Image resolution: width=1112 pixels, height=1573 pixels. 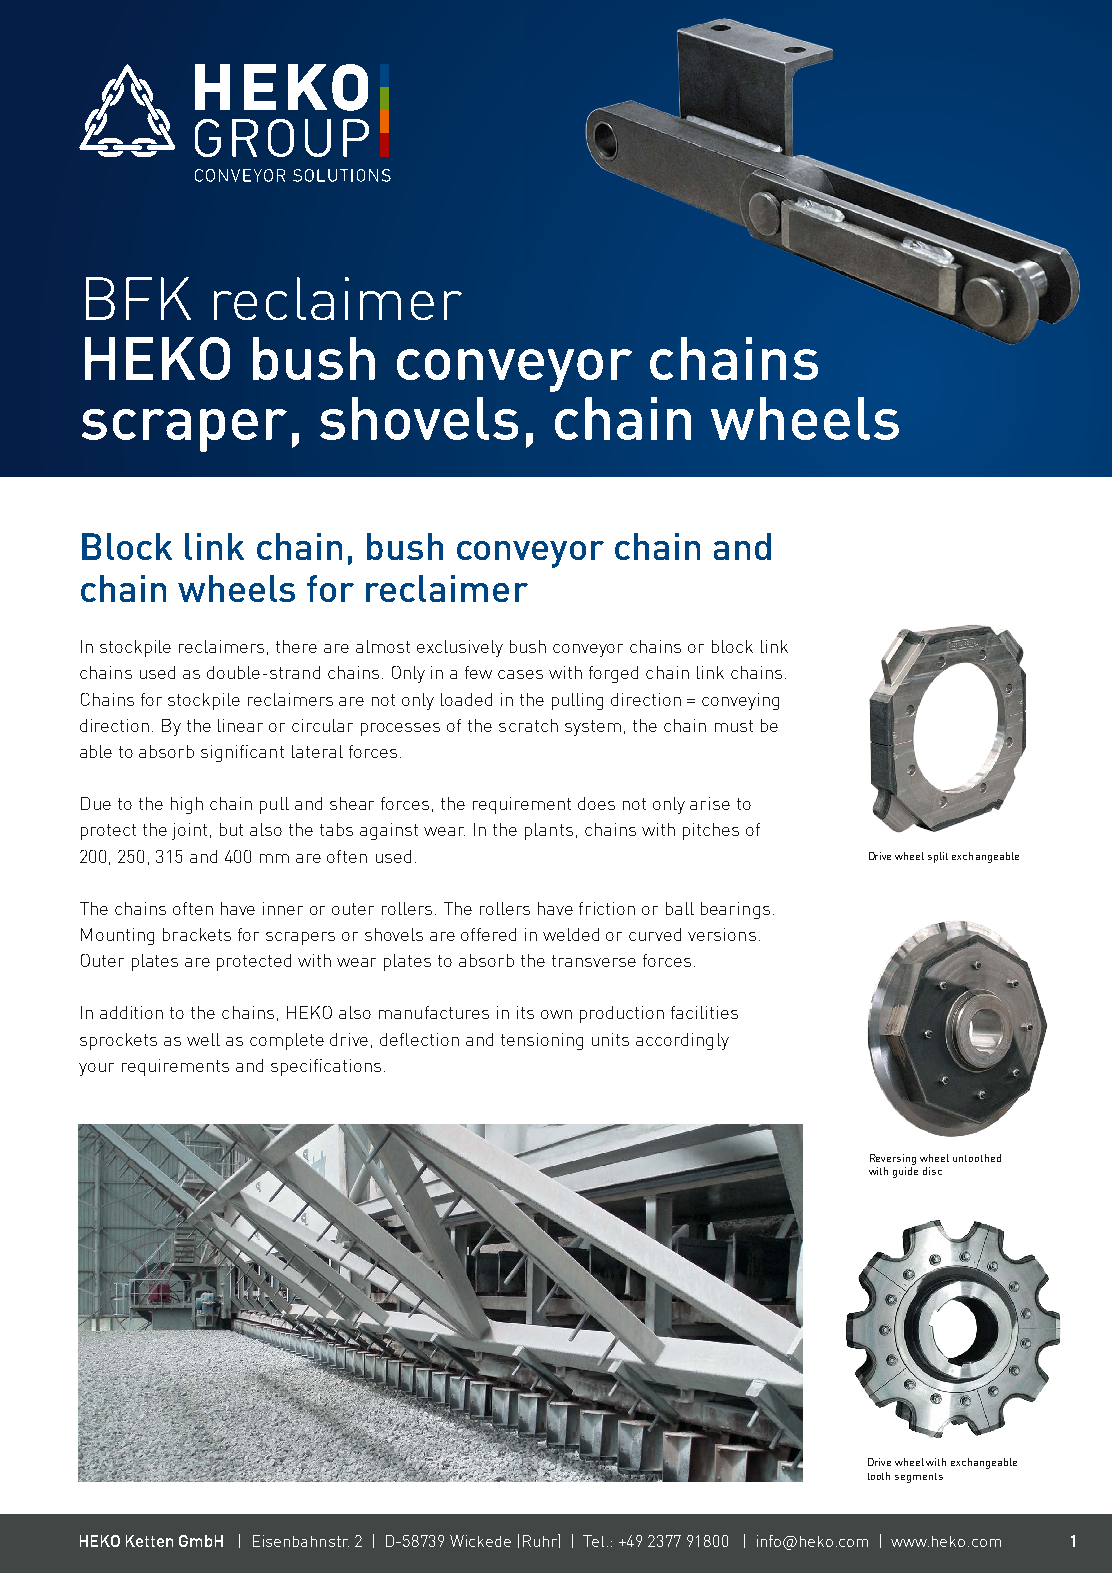 What do you see at coordinates (542, 1041) in the document?
I see `tensioning` at bounding box center [542, 1041].
